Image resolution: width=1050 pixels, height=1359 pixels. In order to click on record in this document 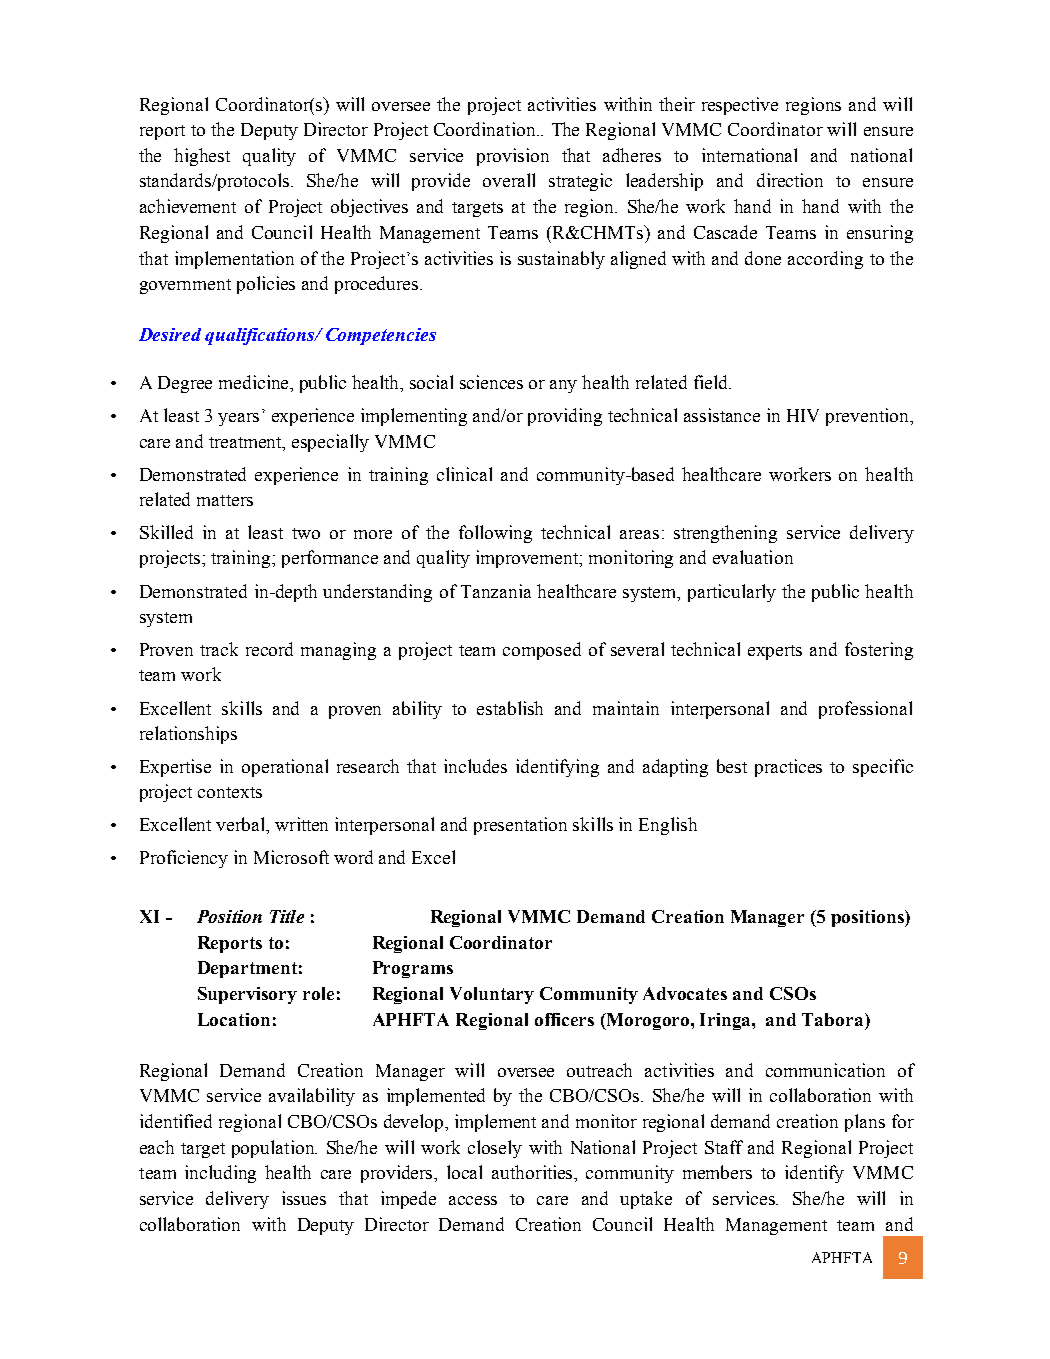, I will do `click(269, 649)`.
